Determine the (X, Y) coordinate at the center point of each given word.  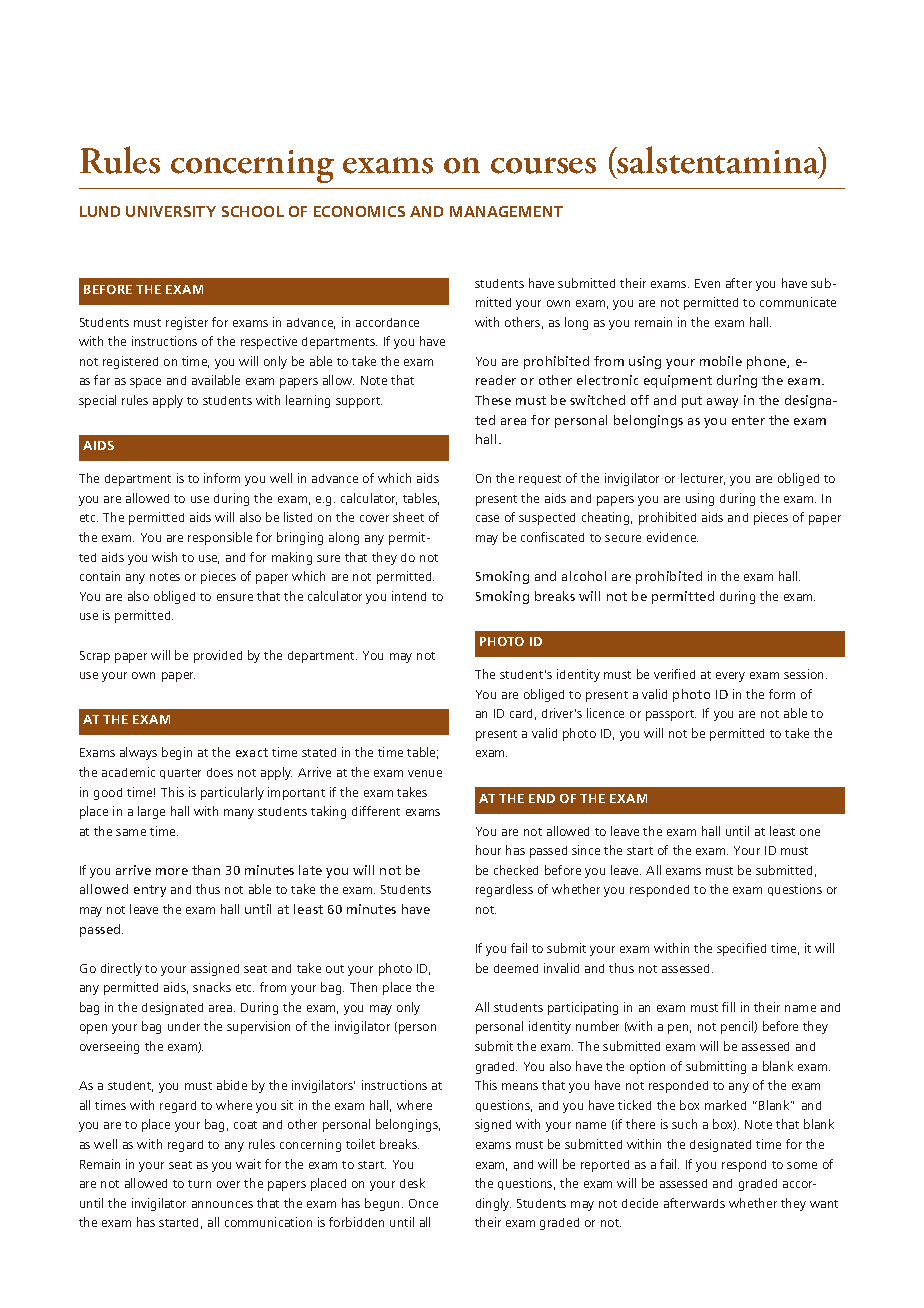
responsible (220, 538)
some (802, 1165)
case (487, 518)
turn (199, 1184)
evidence (672, 537)
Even (707, 283)
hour (488, 850)
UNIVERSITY (171, 211)
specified (741, 949)
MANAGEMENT (506, 211)
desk (412, 1183)
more (172, 871)
